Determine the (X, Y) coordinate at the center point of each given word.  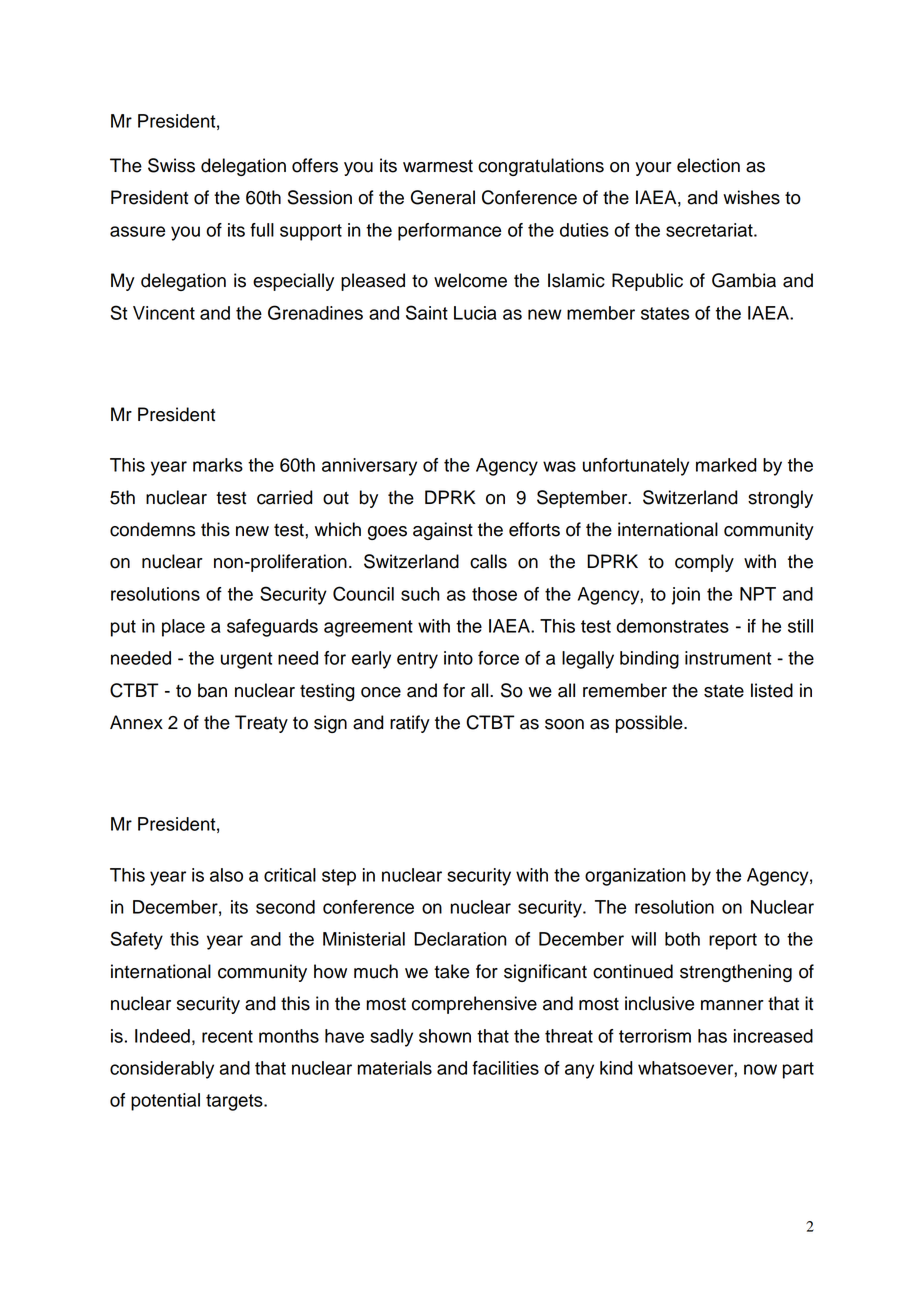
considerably (162, 1070)
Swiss (171, 165)
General (443, 197)
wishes (751, 197)
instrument (728, 658)
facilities (505, 1068)
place (183, 628)
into (458, 658)
